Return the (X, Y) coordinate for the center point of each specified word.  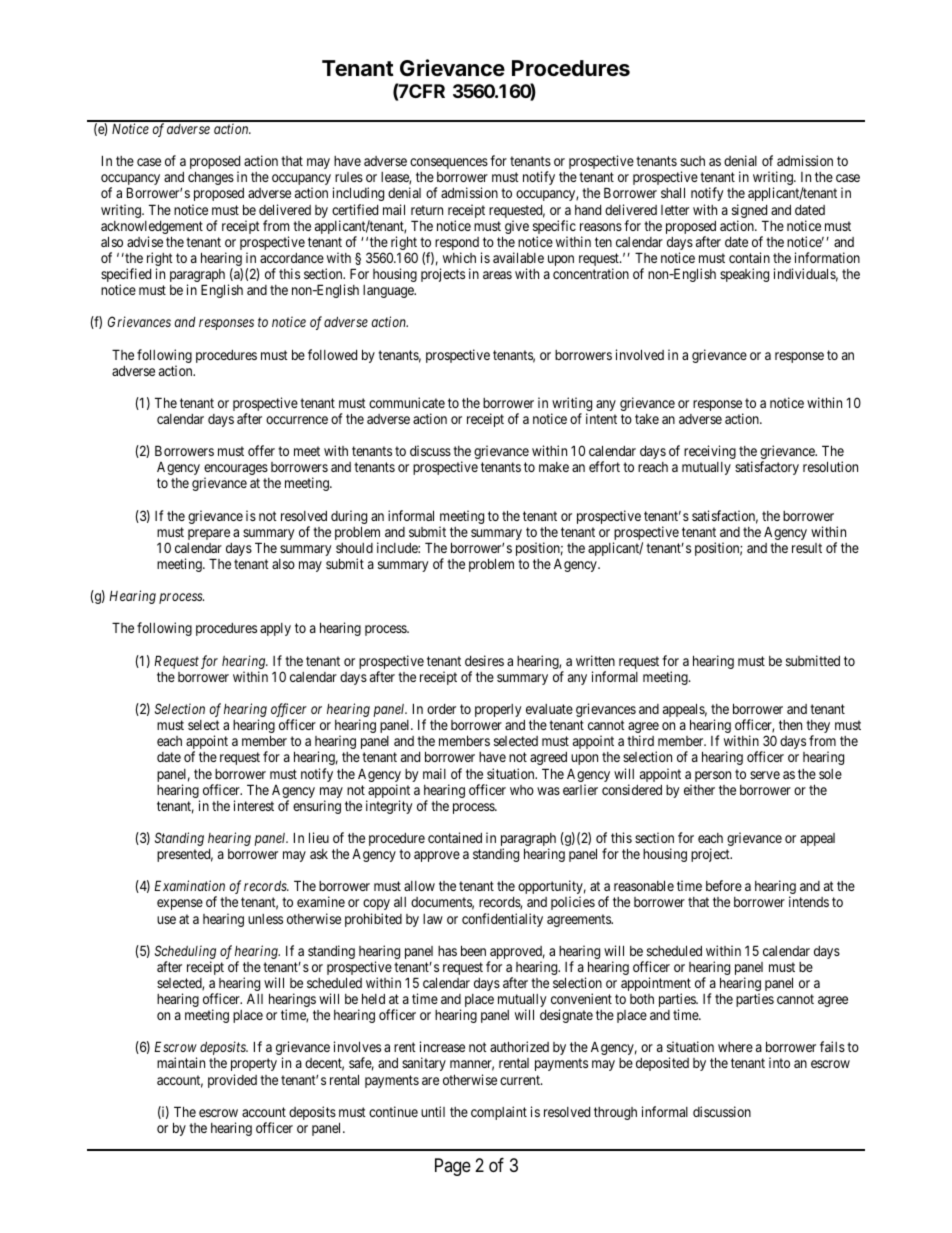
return (427, 210)
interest (254, 805)
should (354, 548)
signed (750, 212)
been (473, 950)
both (642, 999)
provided (232, 1081)
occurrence (297, 420)
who (522, 790)
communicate (407, 402)
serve (765, 775)
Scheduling (185, 953)
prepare (209, 534)
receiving (710, 452)
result (807, 548)
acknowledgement (152, 229)
